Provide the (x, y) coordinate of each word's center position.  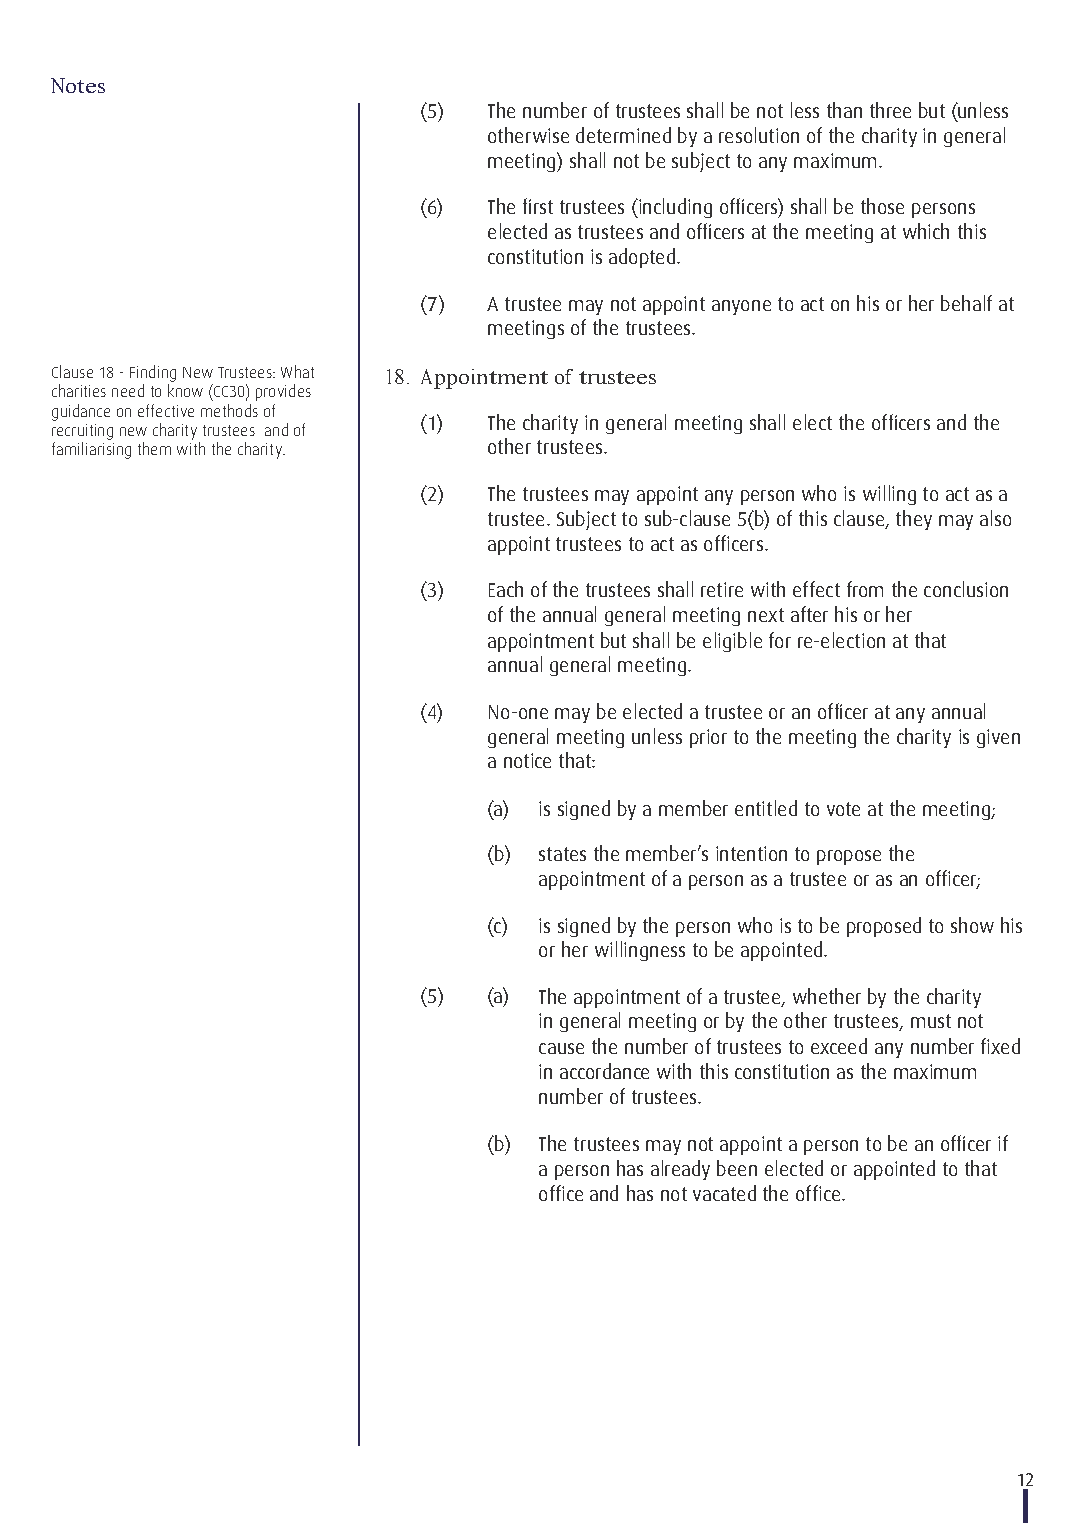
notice (527, 760)
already (680, 1170)
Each (506, 589)
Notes (78, 85)
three (890, 110)
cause (561, 1048)
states (562, 854)
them (154, 448)
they (914, 520)
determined (623, 135)
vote (843, 809)
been (737, 1168)
